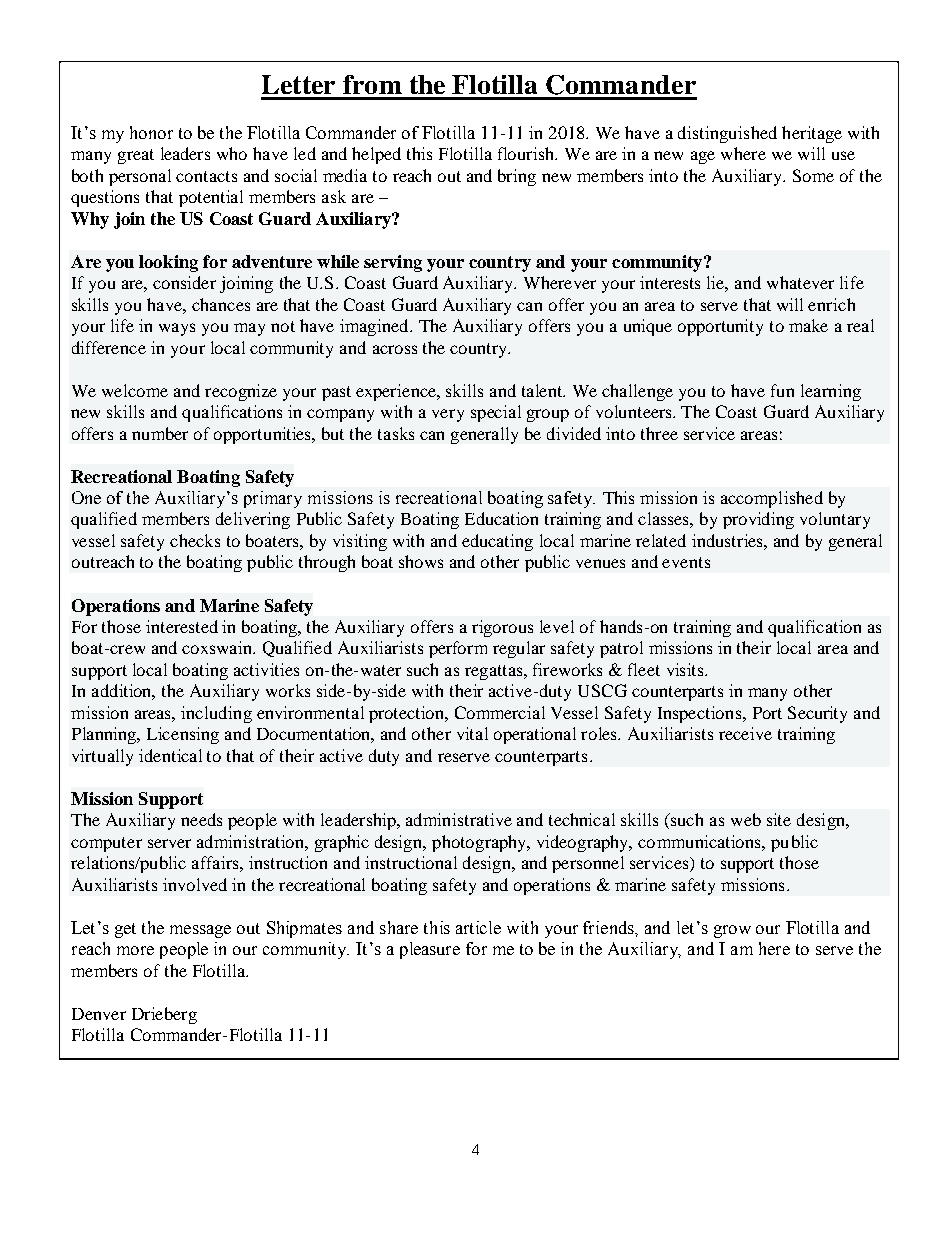  What do you see at coordinates (135, 950) in the screenshot?
I see `more` at bounding box center [135, 950].
